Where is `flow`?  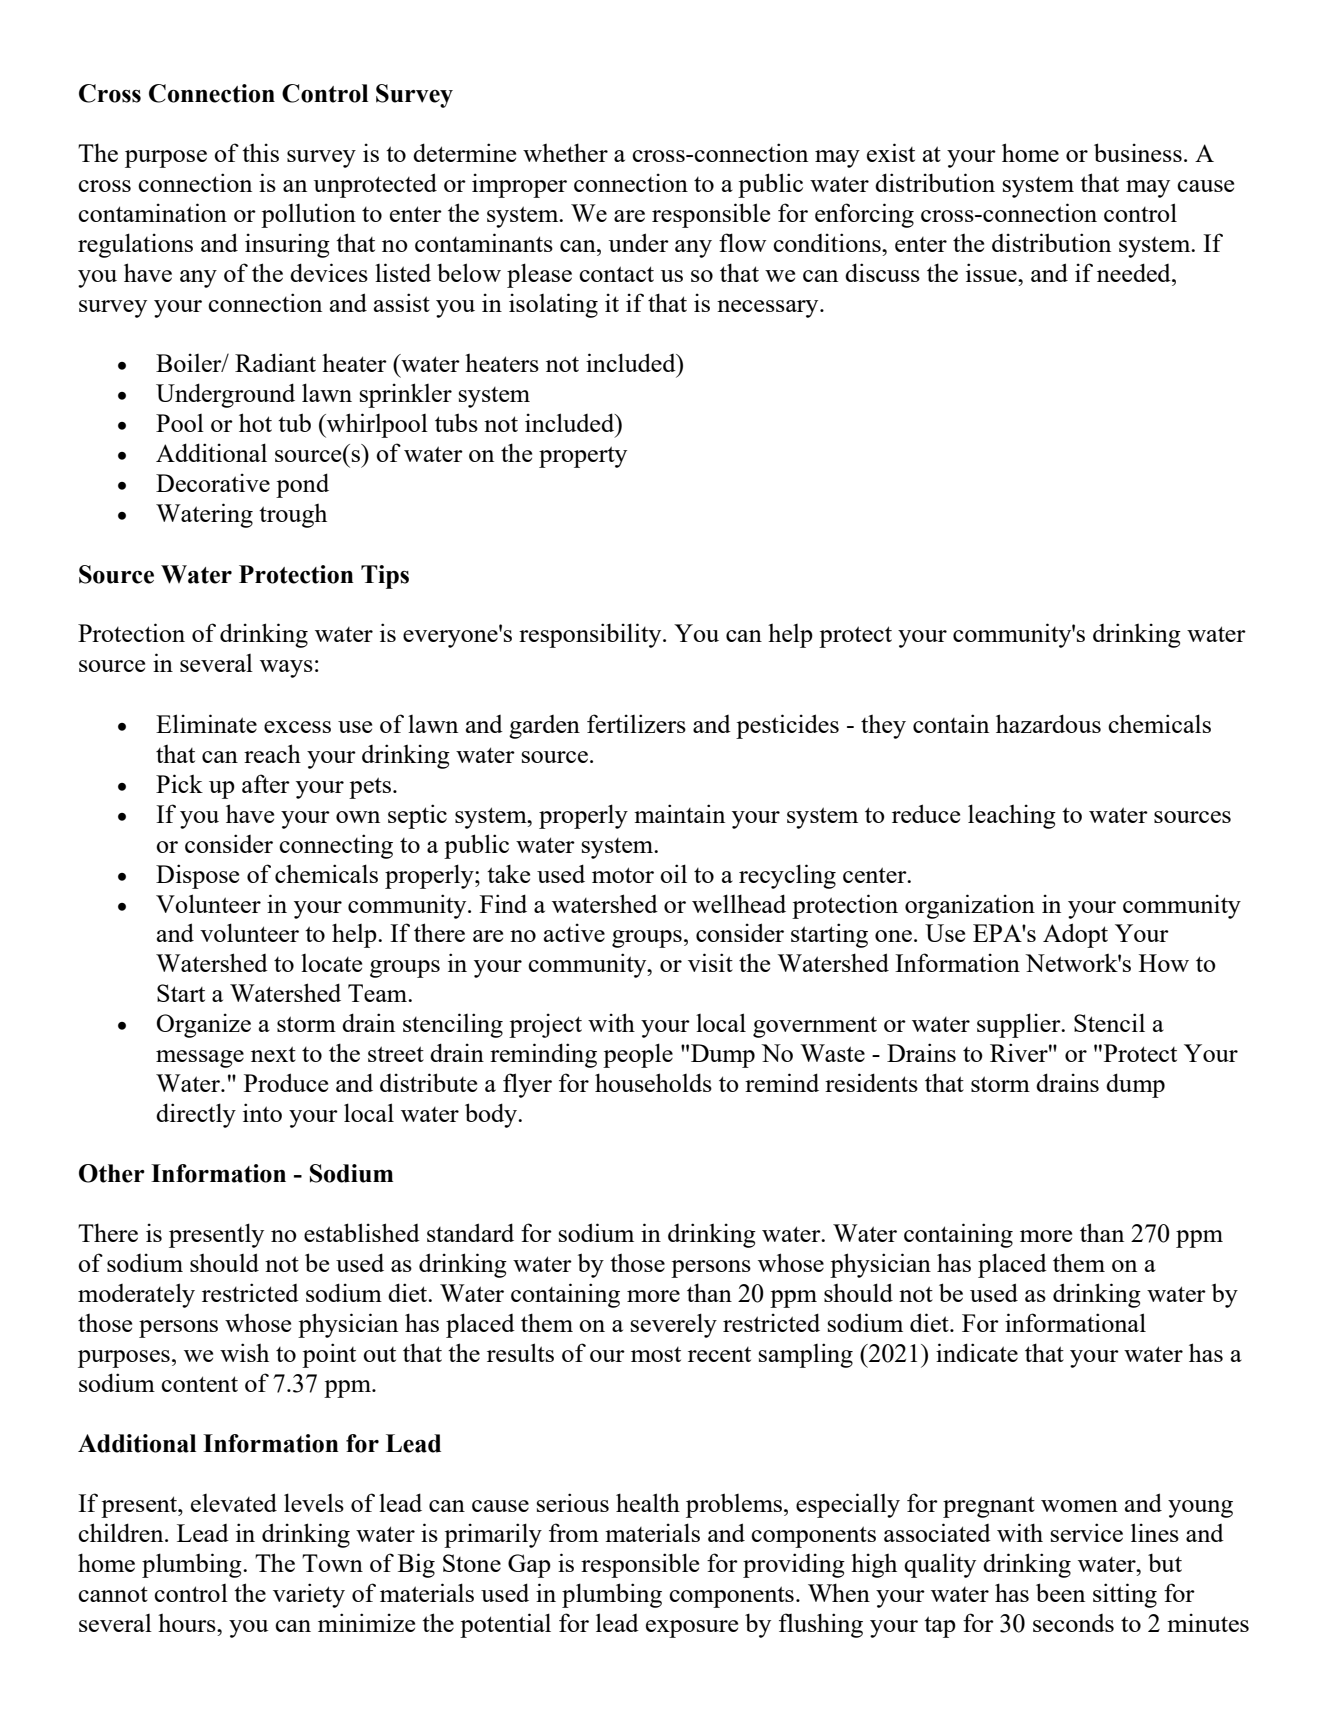 flow is located at coordinates (742, 242).
